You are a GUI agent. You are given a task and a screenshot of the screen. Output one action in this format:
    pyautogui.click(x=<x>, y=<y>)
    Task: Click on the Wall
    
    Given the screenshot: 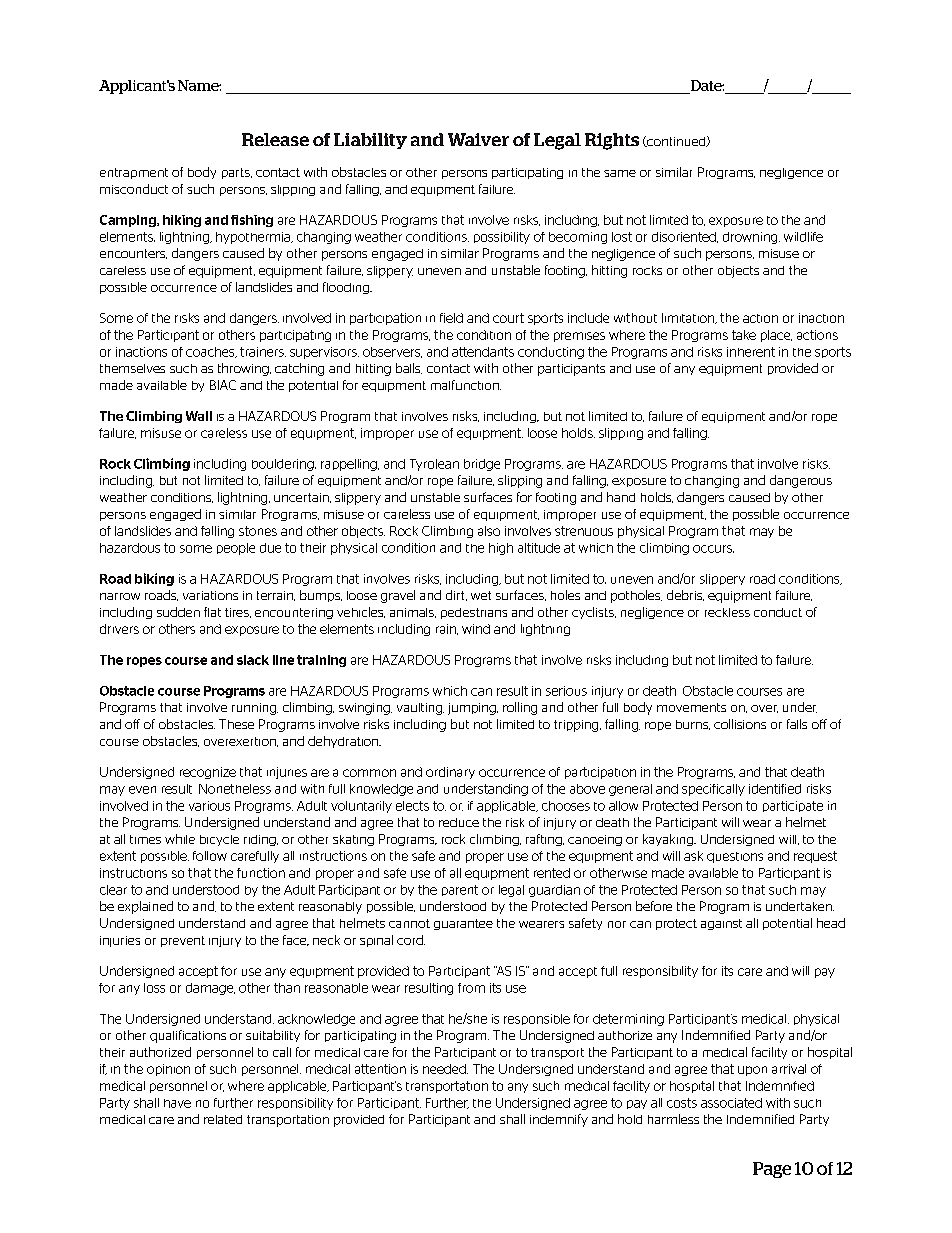 What is the action you would take?
    pyautogui.click(x=199, y=416)
